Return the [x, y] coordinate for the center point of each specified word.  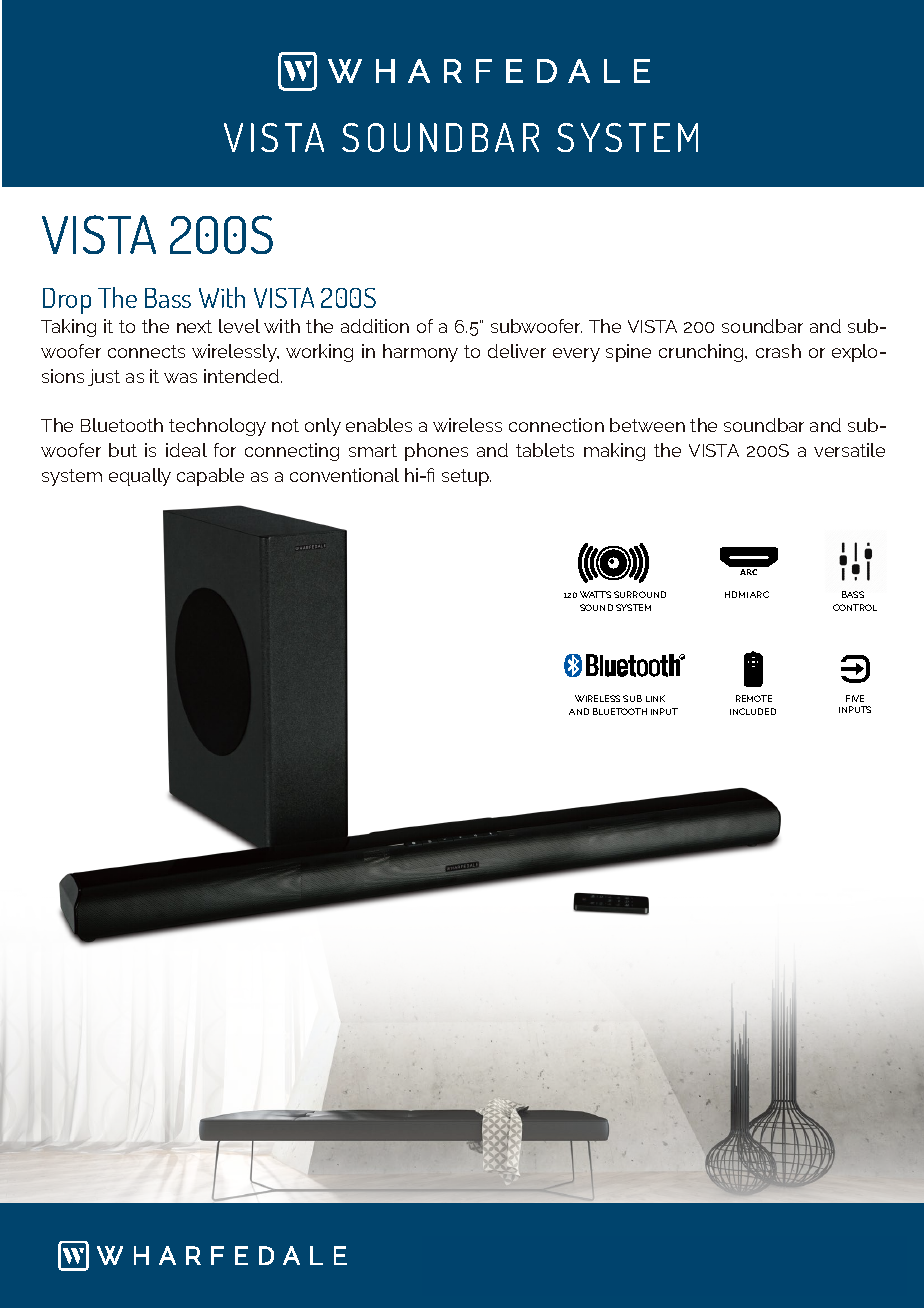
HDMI [736, 594]
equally [140, 477]
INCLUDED [753, 711]
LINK [655, 698]
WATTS [595, 594]
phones [436, 452]
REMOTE [754, 698]
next [194, 326]
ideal [186, 450]
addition [375, 326]
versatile [849, 450]
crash [778, 351]
